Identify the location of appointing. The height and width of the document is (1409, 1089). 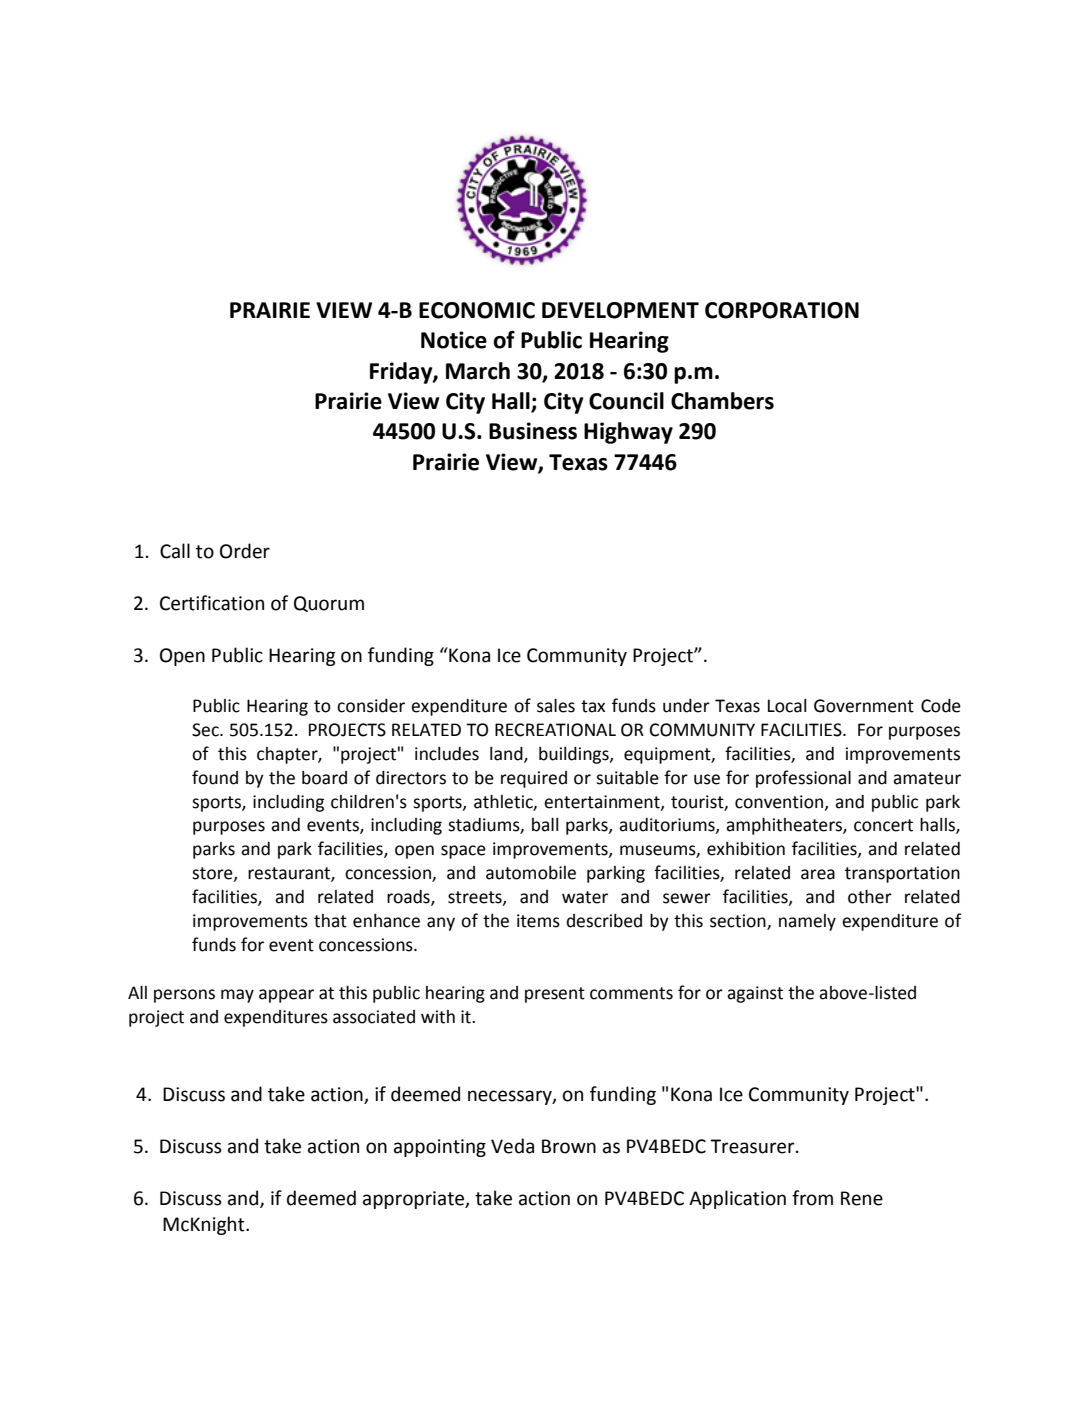
(440, 1148).
